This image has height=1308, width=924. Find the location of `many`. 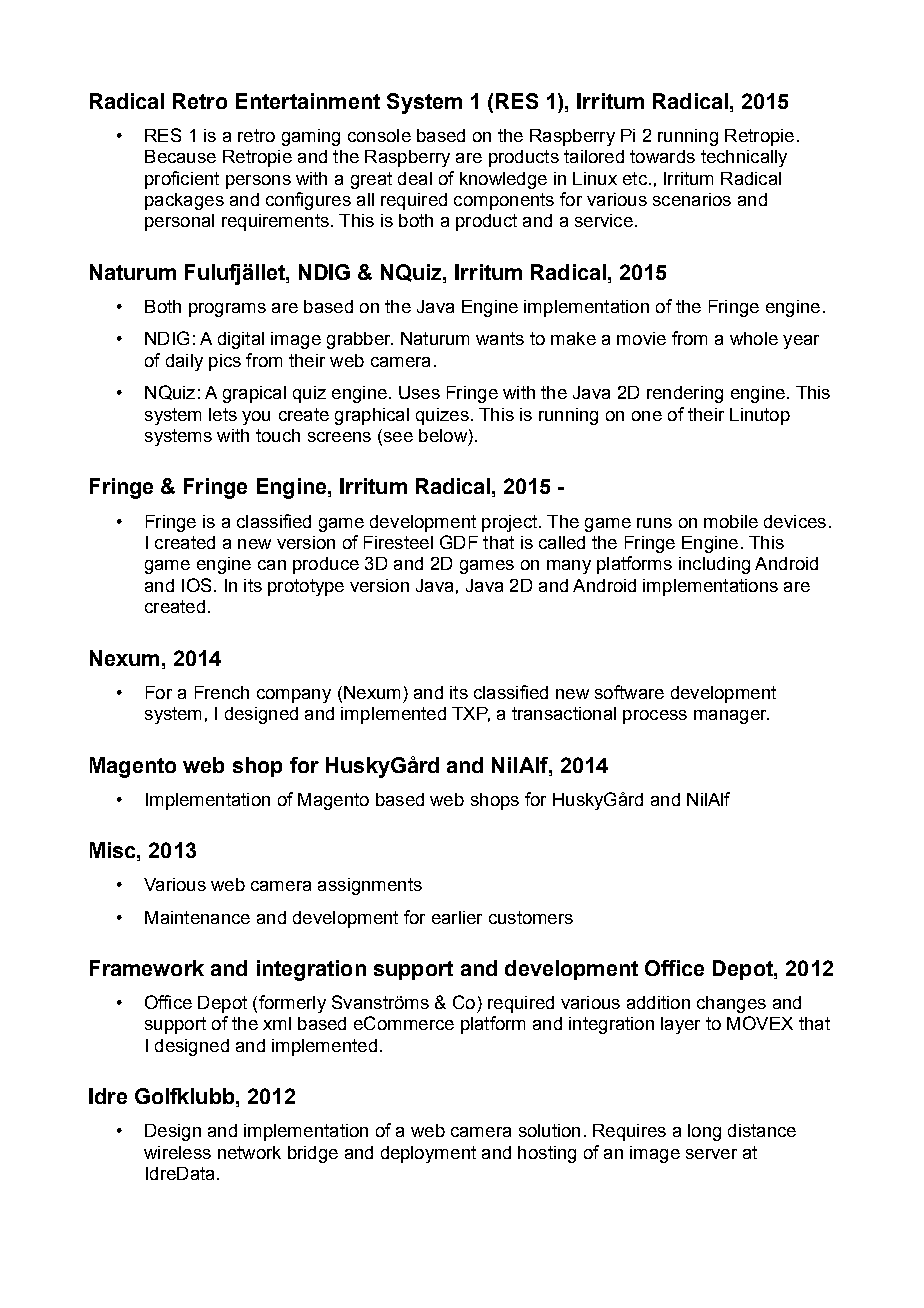

many is located at coordinates (569, 567).
